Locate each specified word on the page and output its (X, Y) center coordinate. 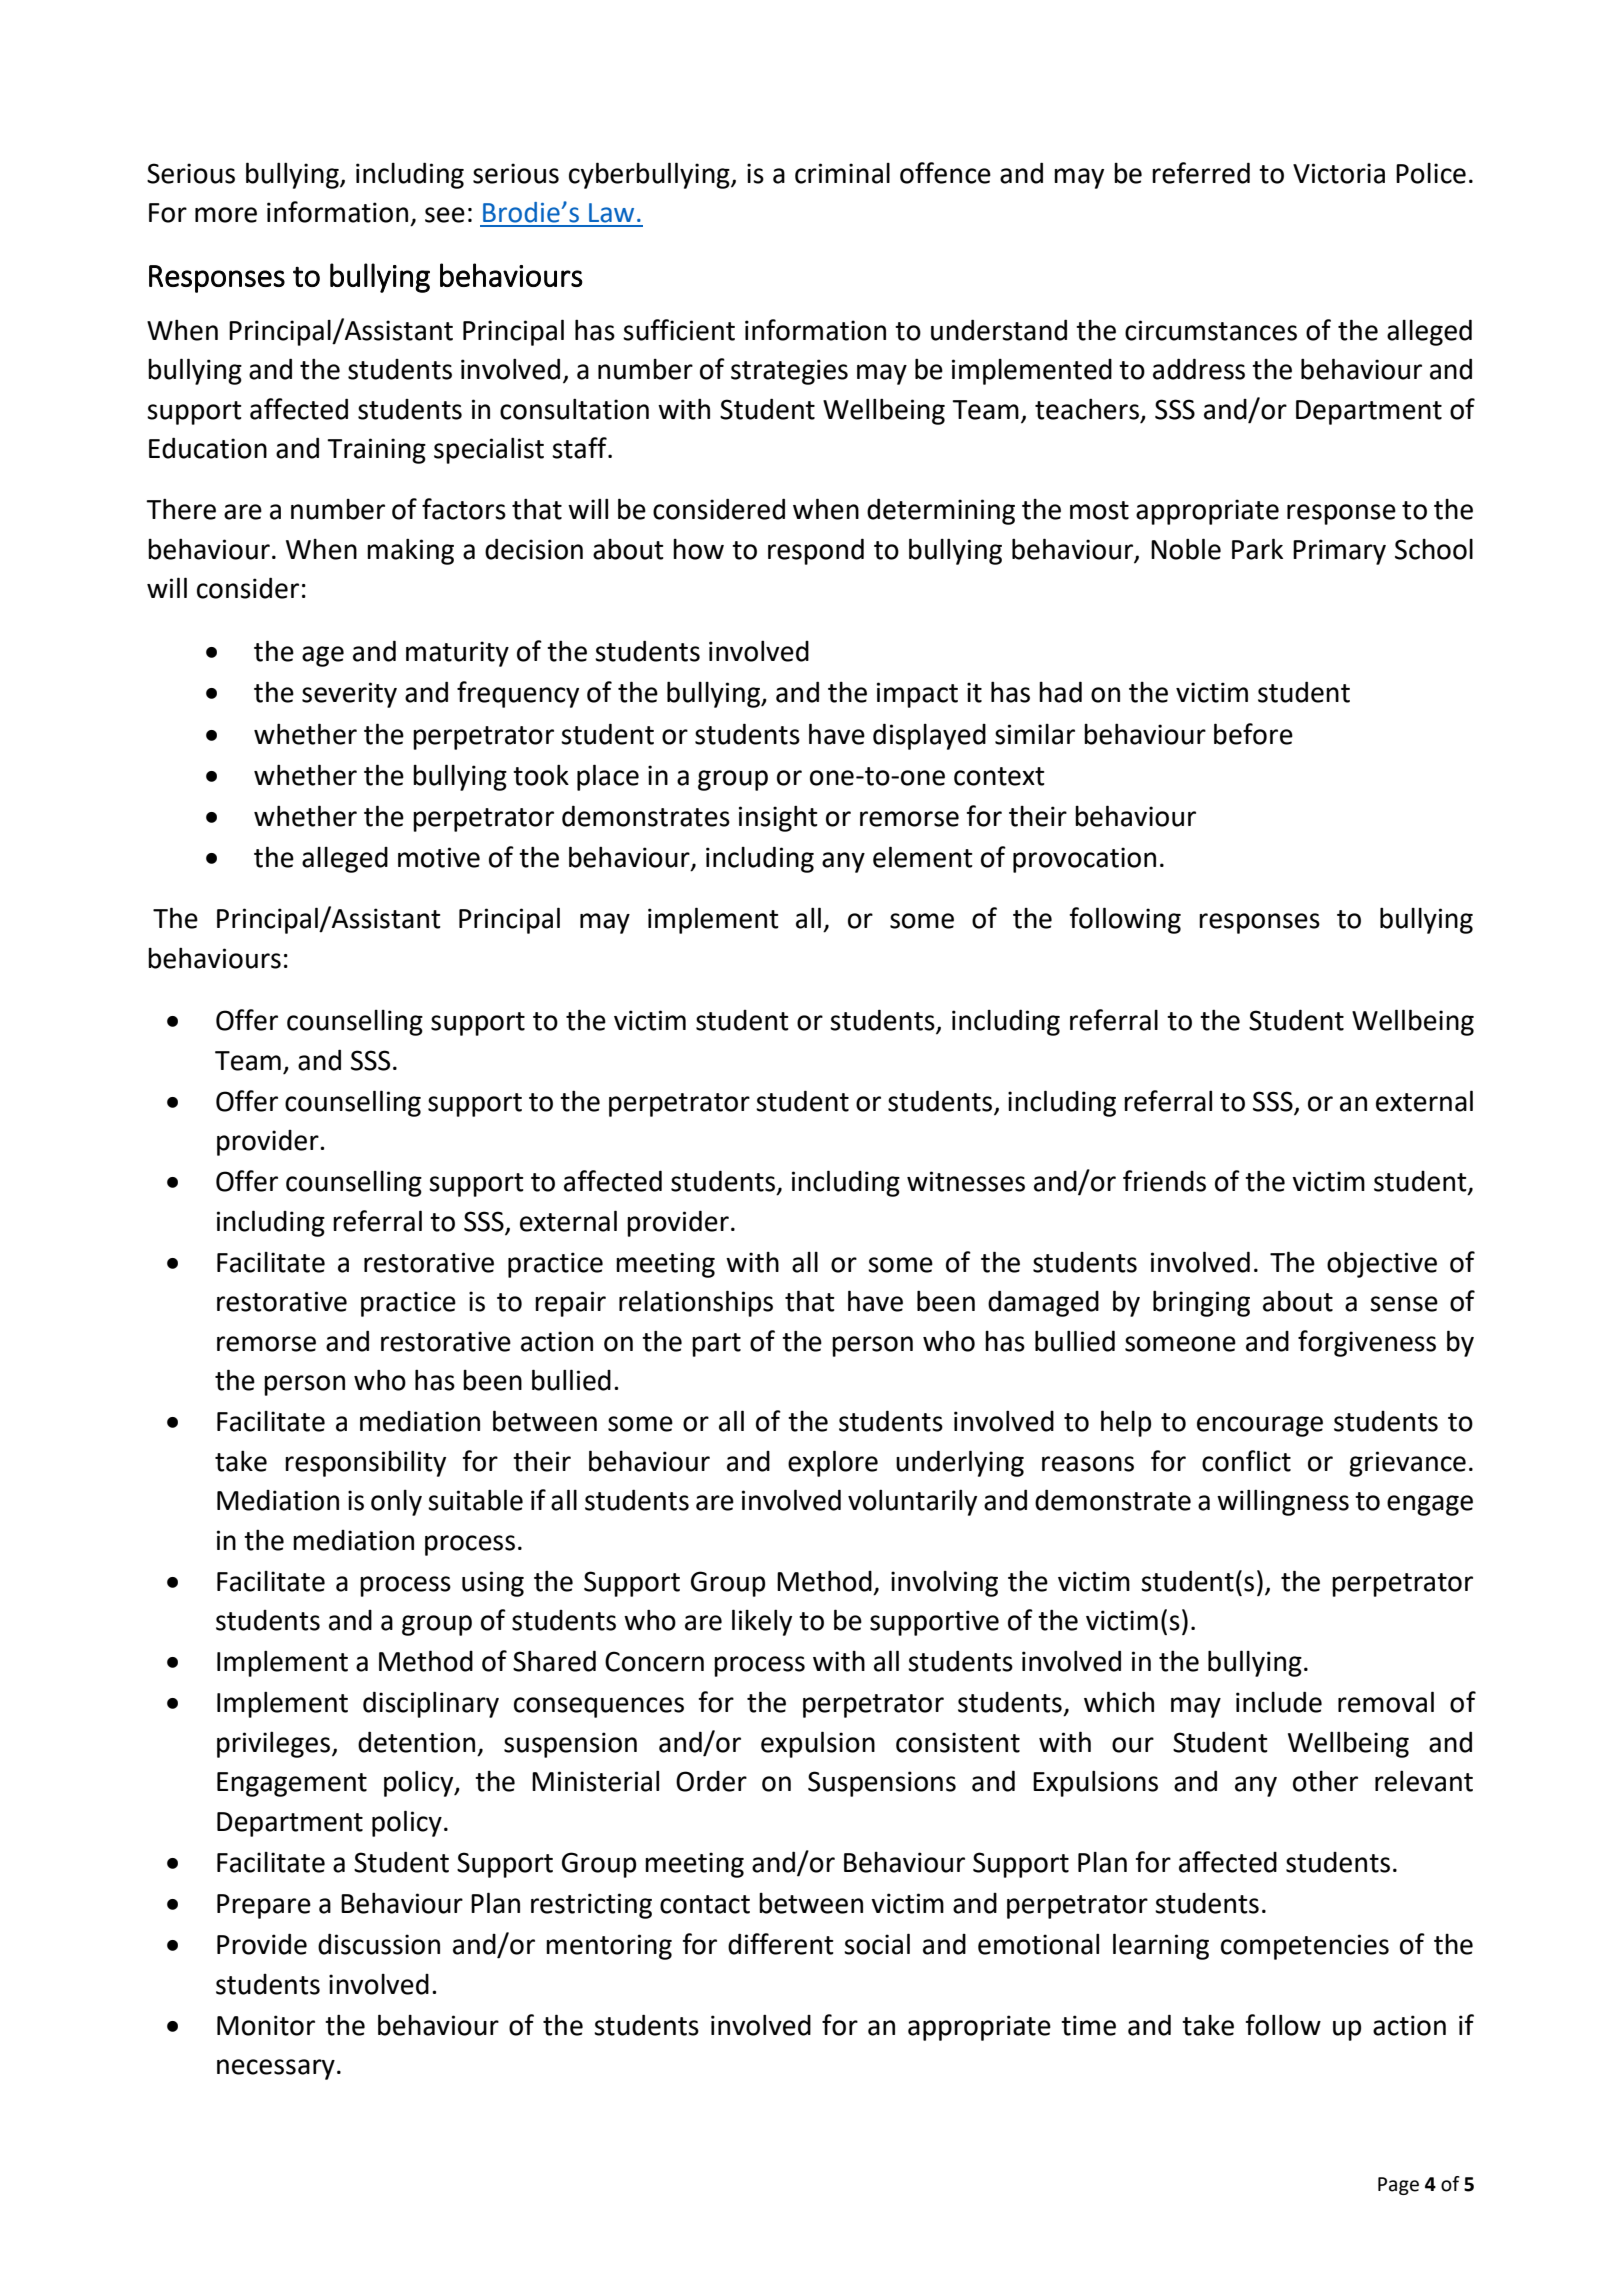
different (781, 1944)
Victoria (1339, 173)
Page (1398, 2186)
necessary (276, 2069)
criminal (842, 173)
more (226, 215)
